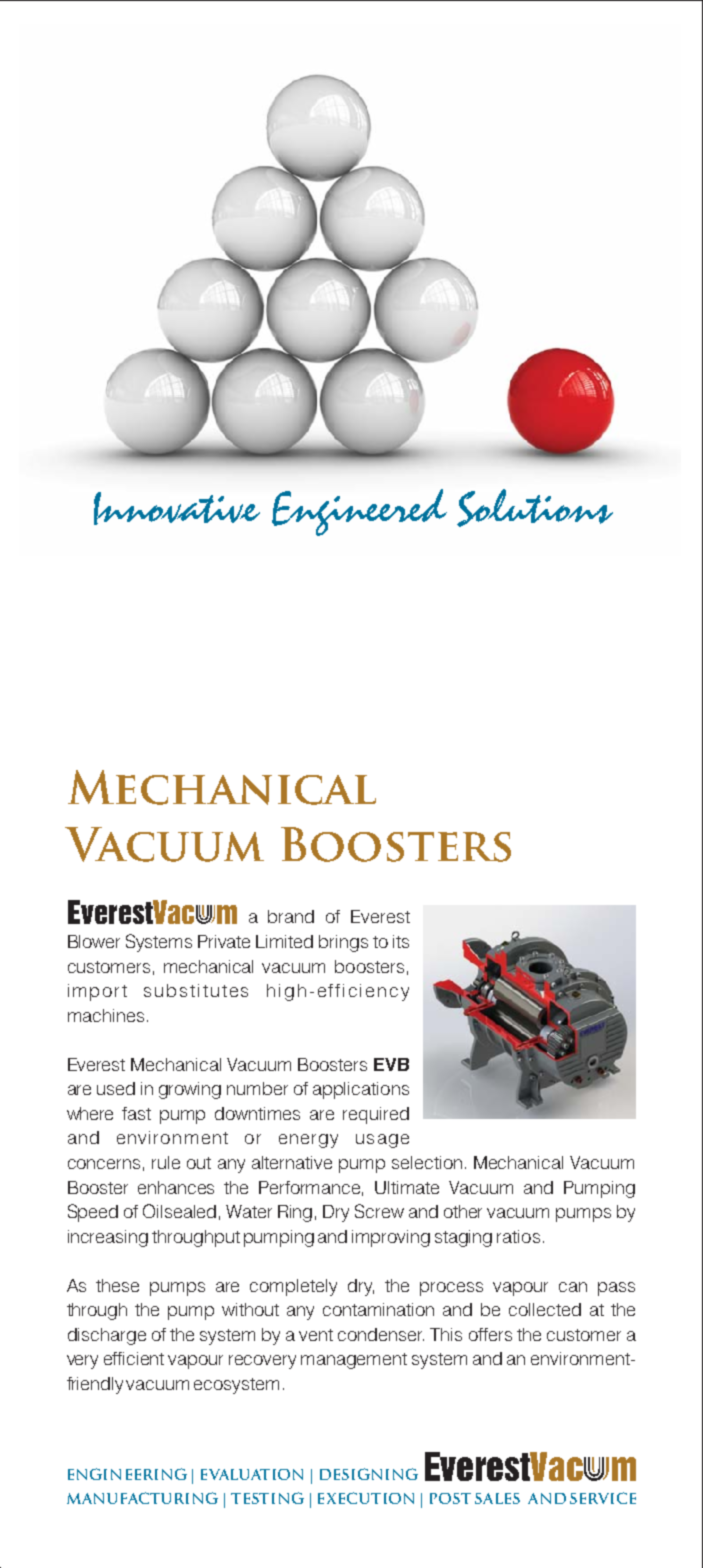 Image resolution: width=703 pixels, height=1568 pixels. Describe the element at coordinates (177, 508) in the image. I see `Innovative` at that location.
